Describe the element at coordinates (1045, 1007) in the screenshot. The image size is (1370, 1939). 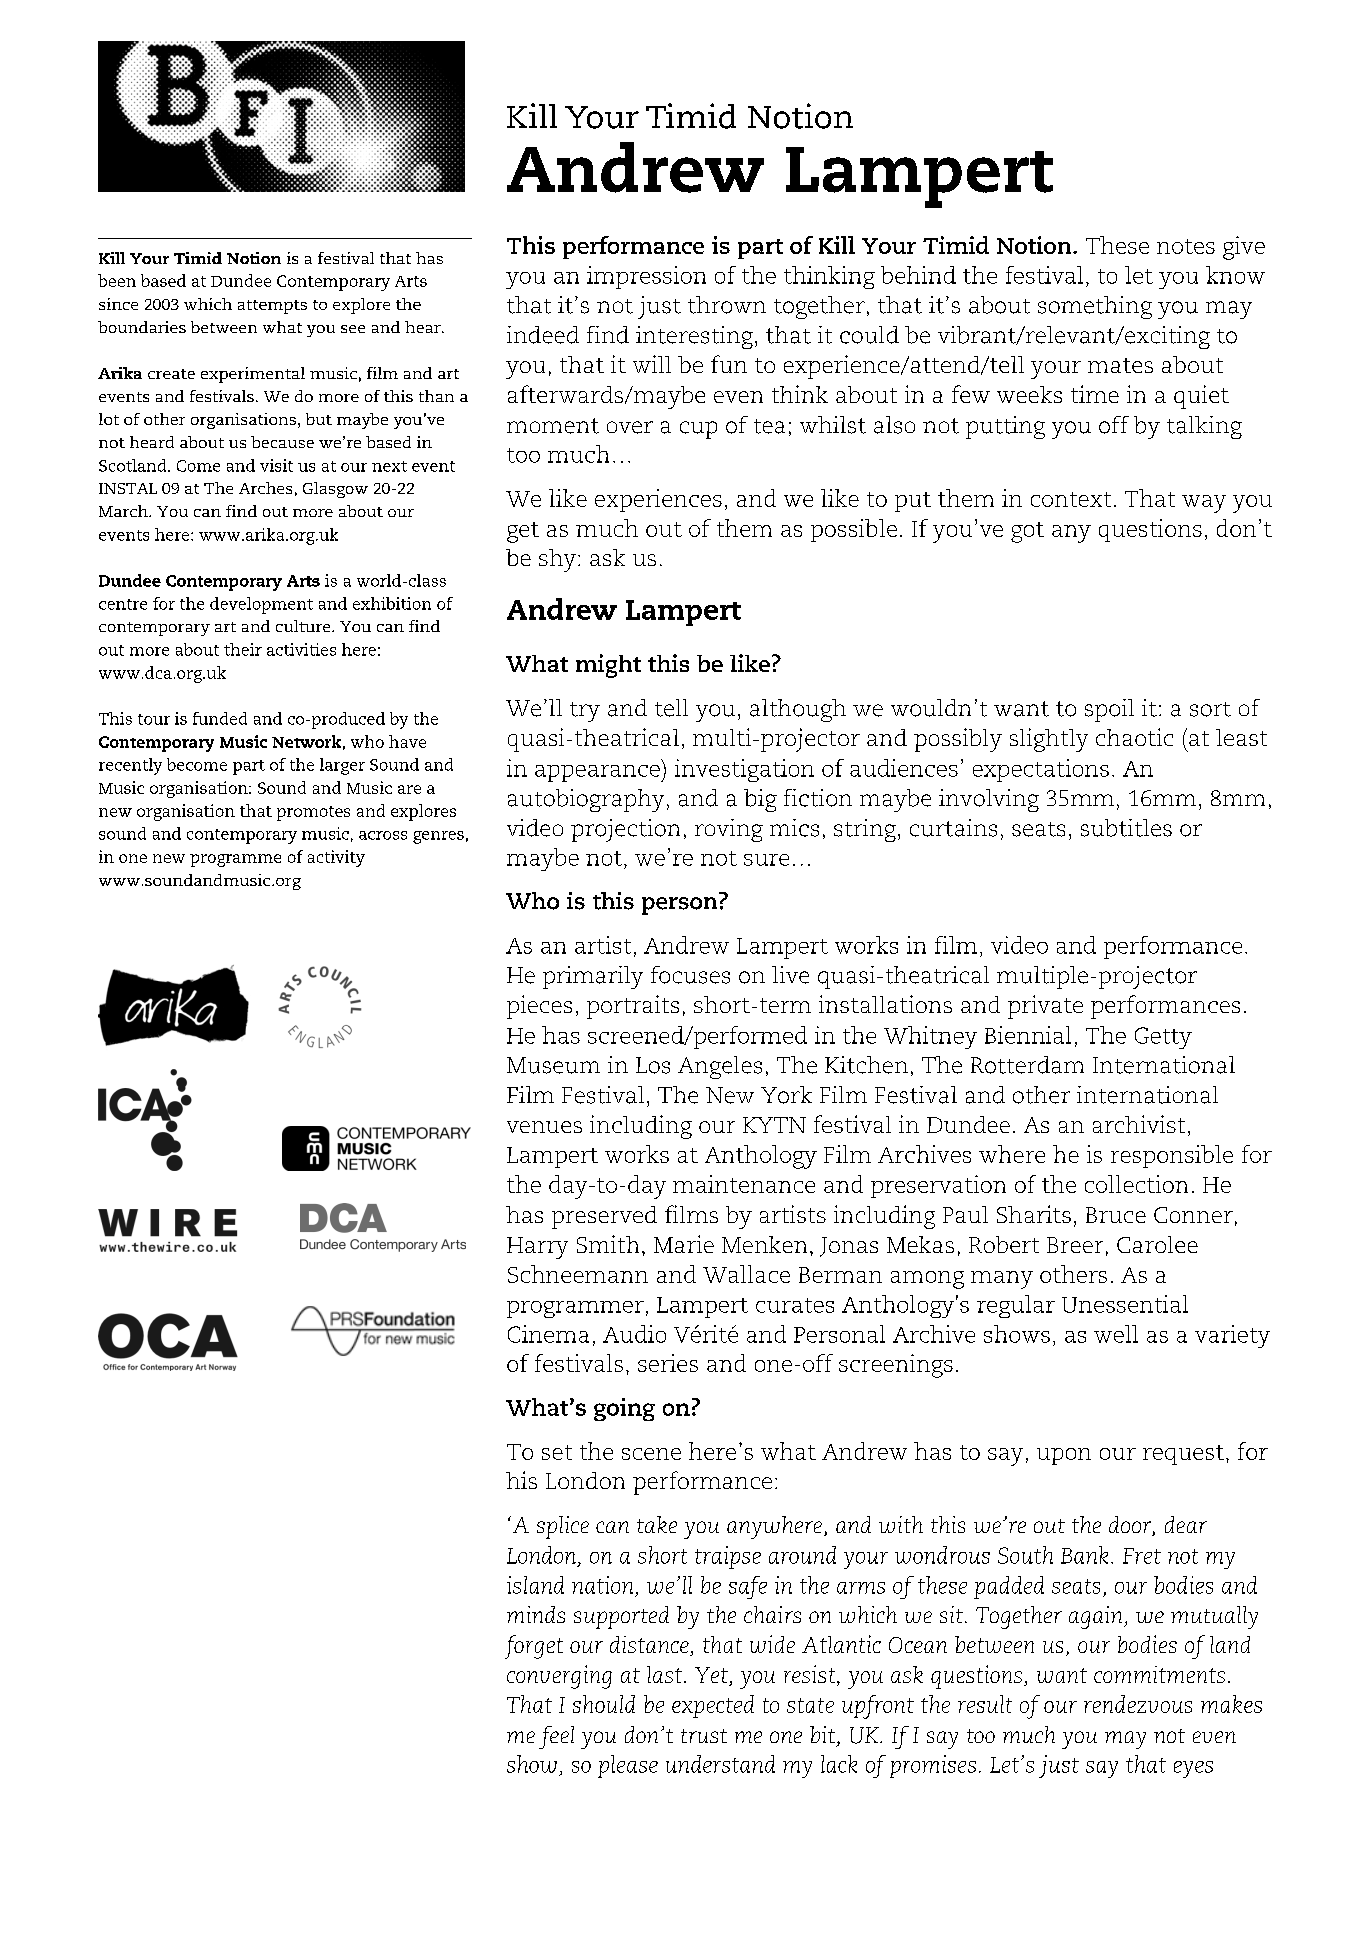
I see `private` at that location.
